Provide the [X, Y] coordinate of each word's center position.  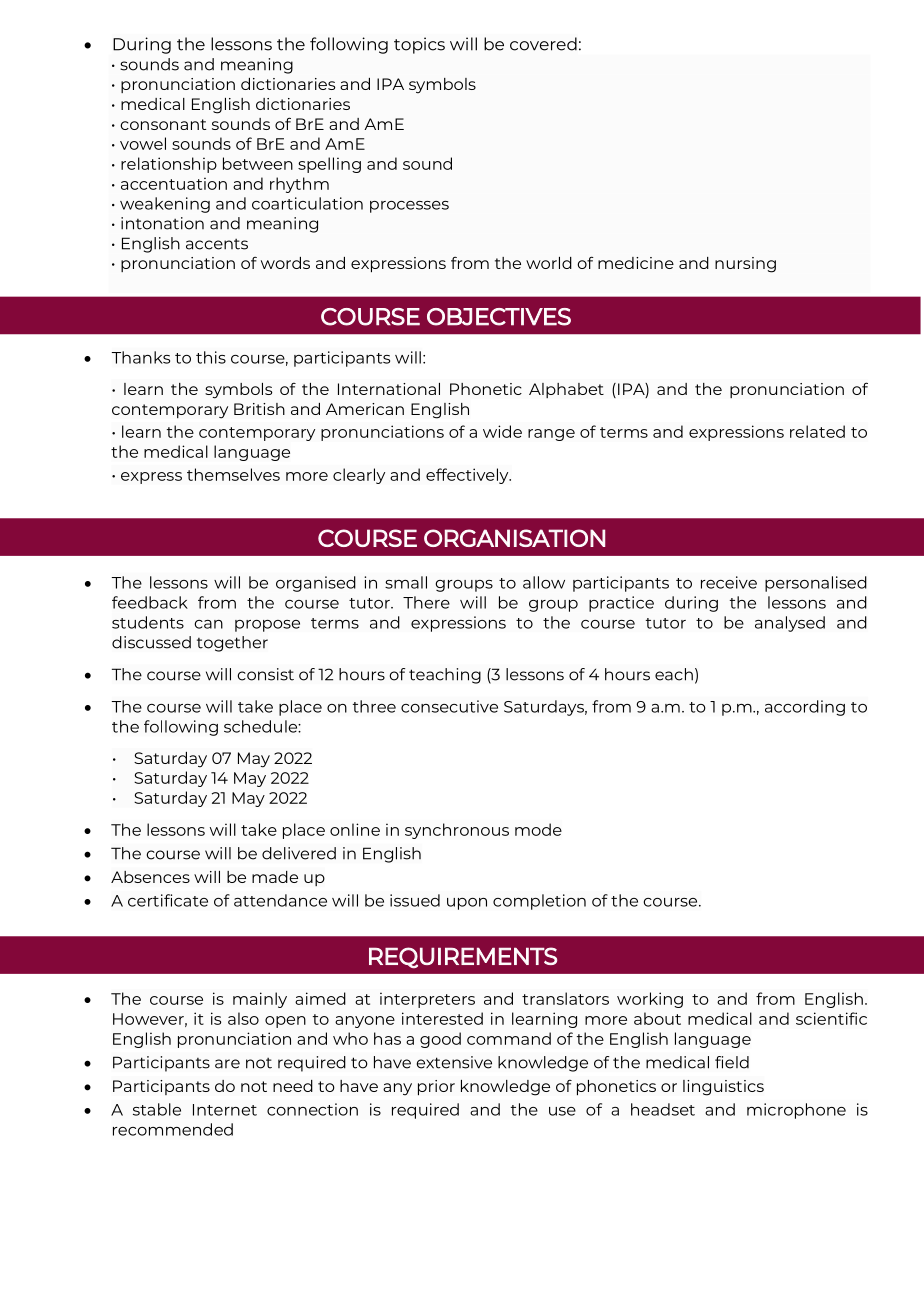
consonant [163, 124]
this [211, 357]
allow [544, 582]
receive [729, 582]
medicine [636, 263]
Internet [225, 1110]
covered [543, 44]
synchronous [457, 831]
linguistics [723, 1088]
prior [436, 1088]
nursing [745, 265]
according [805, 708]
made [275, 877]
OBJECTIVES [499, 317]
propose [267, 626]
